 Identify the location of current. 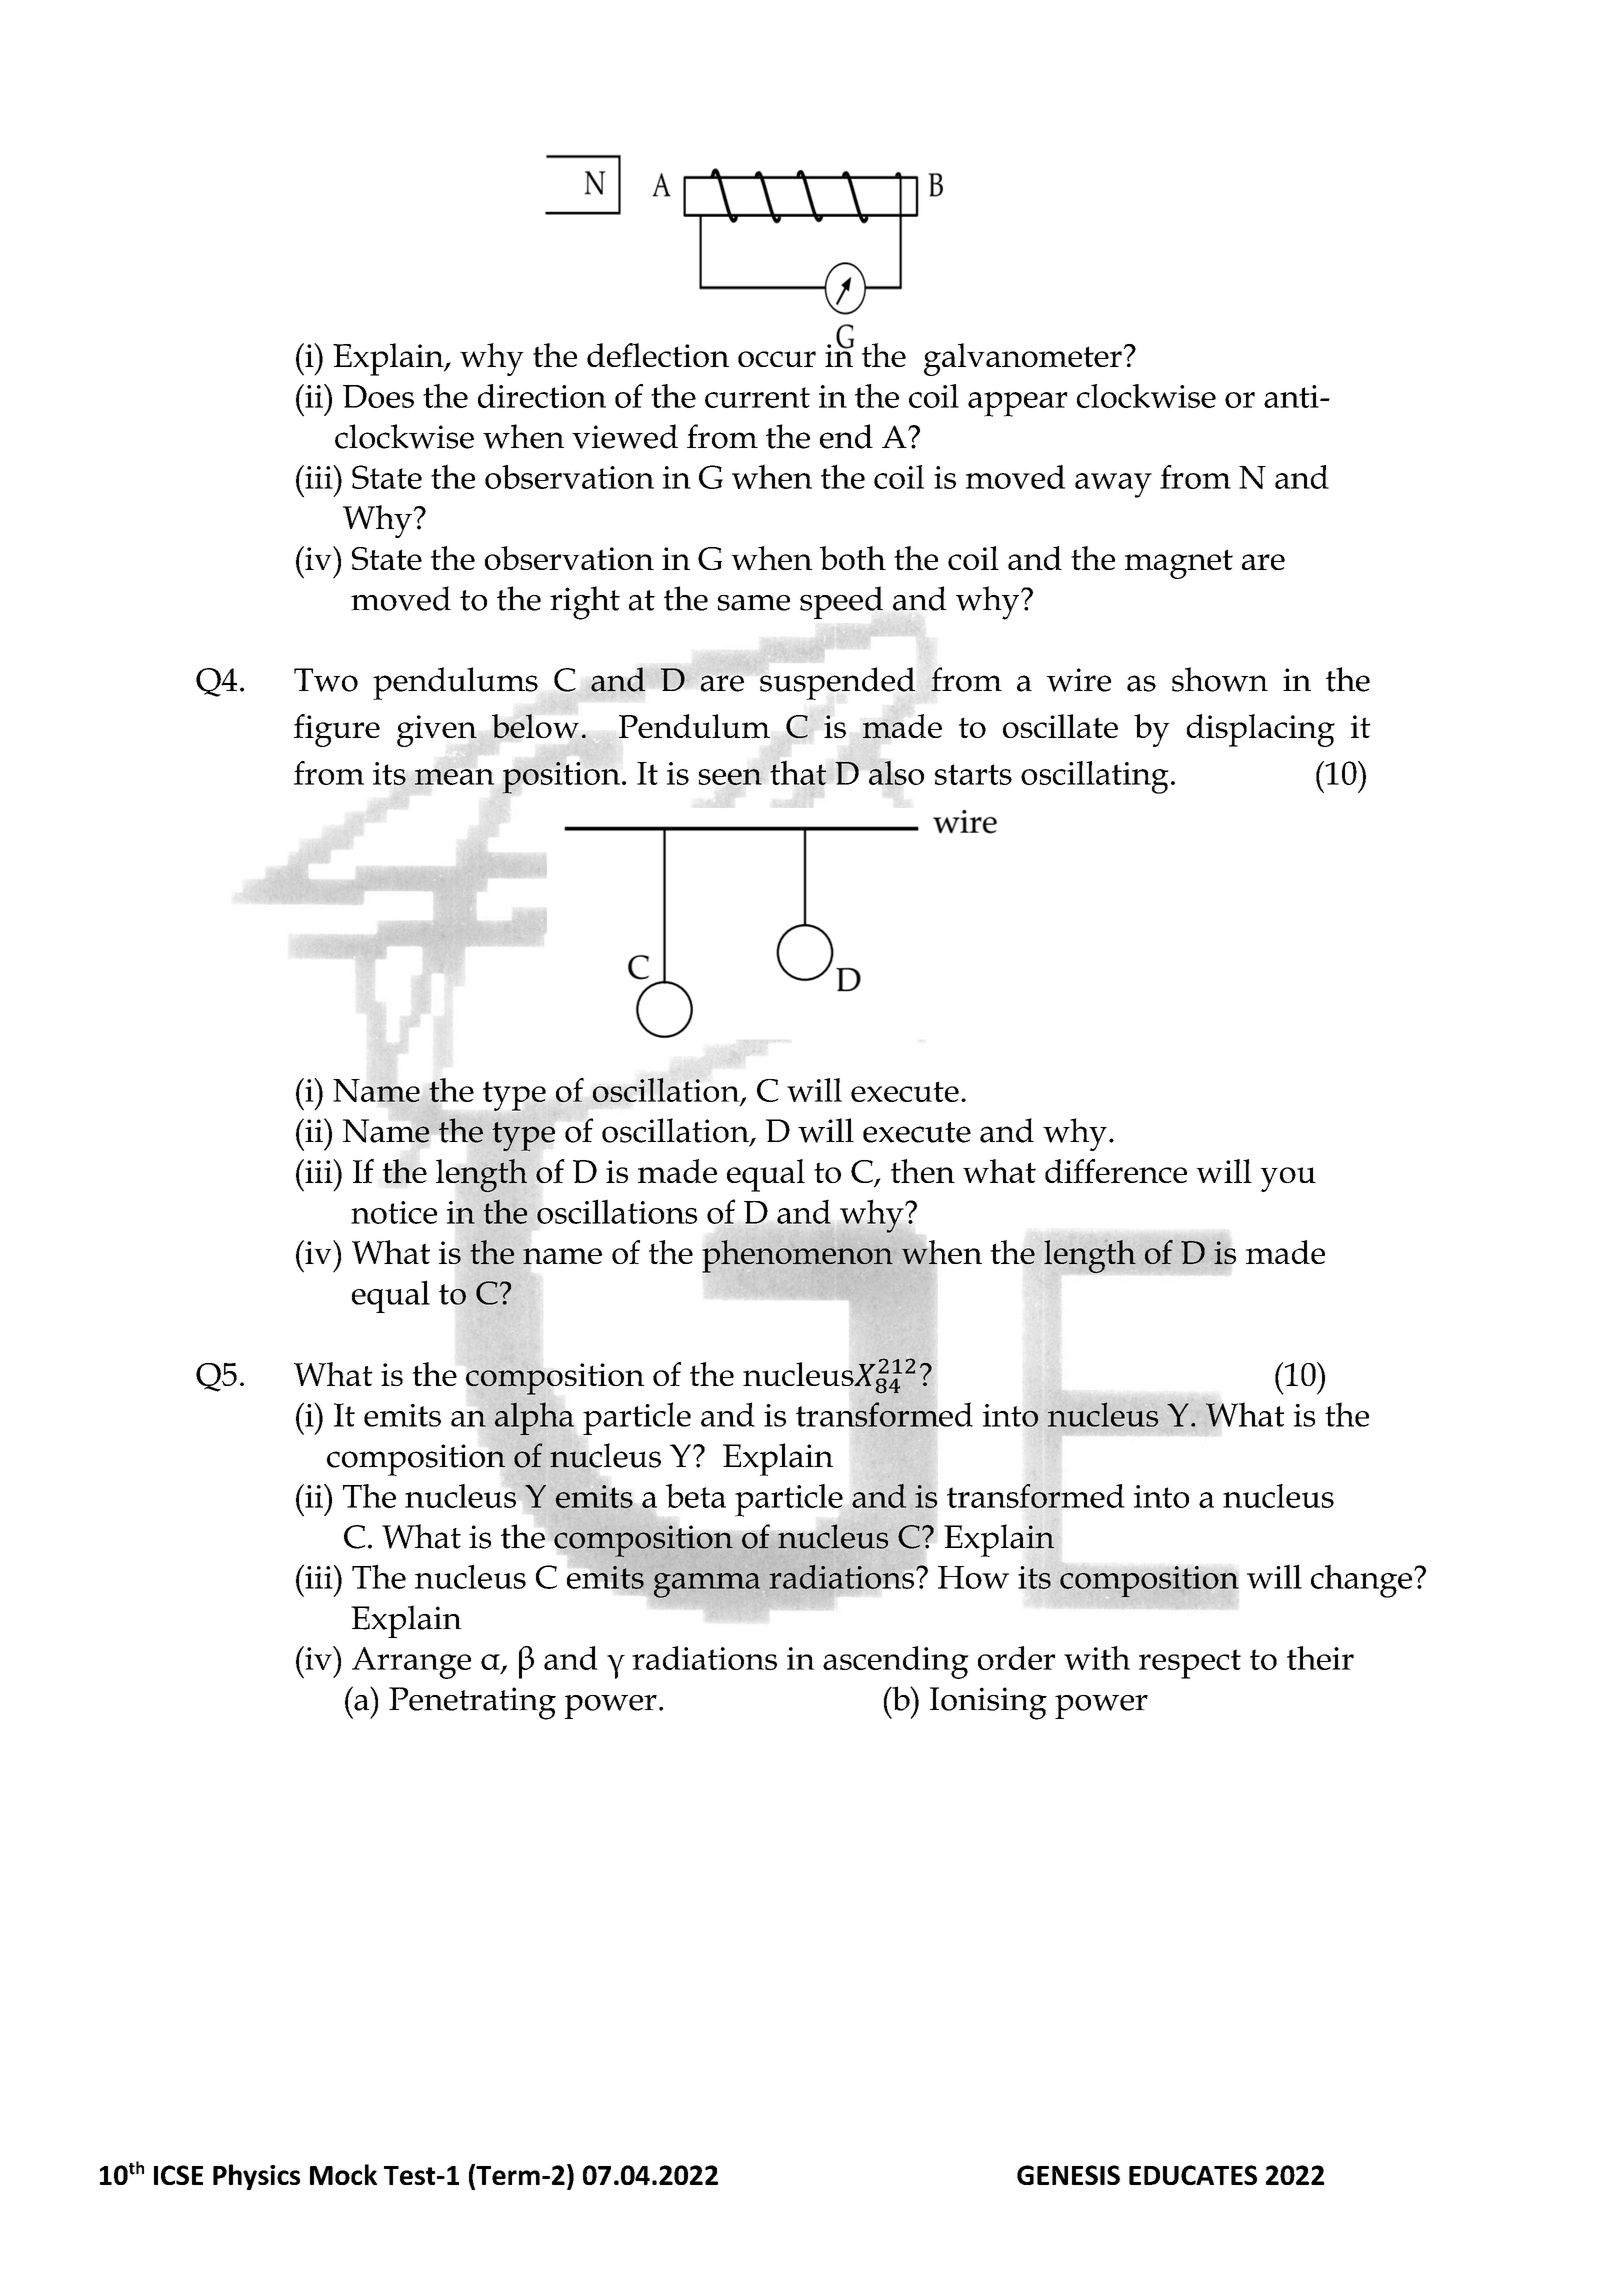
(757, 397).
